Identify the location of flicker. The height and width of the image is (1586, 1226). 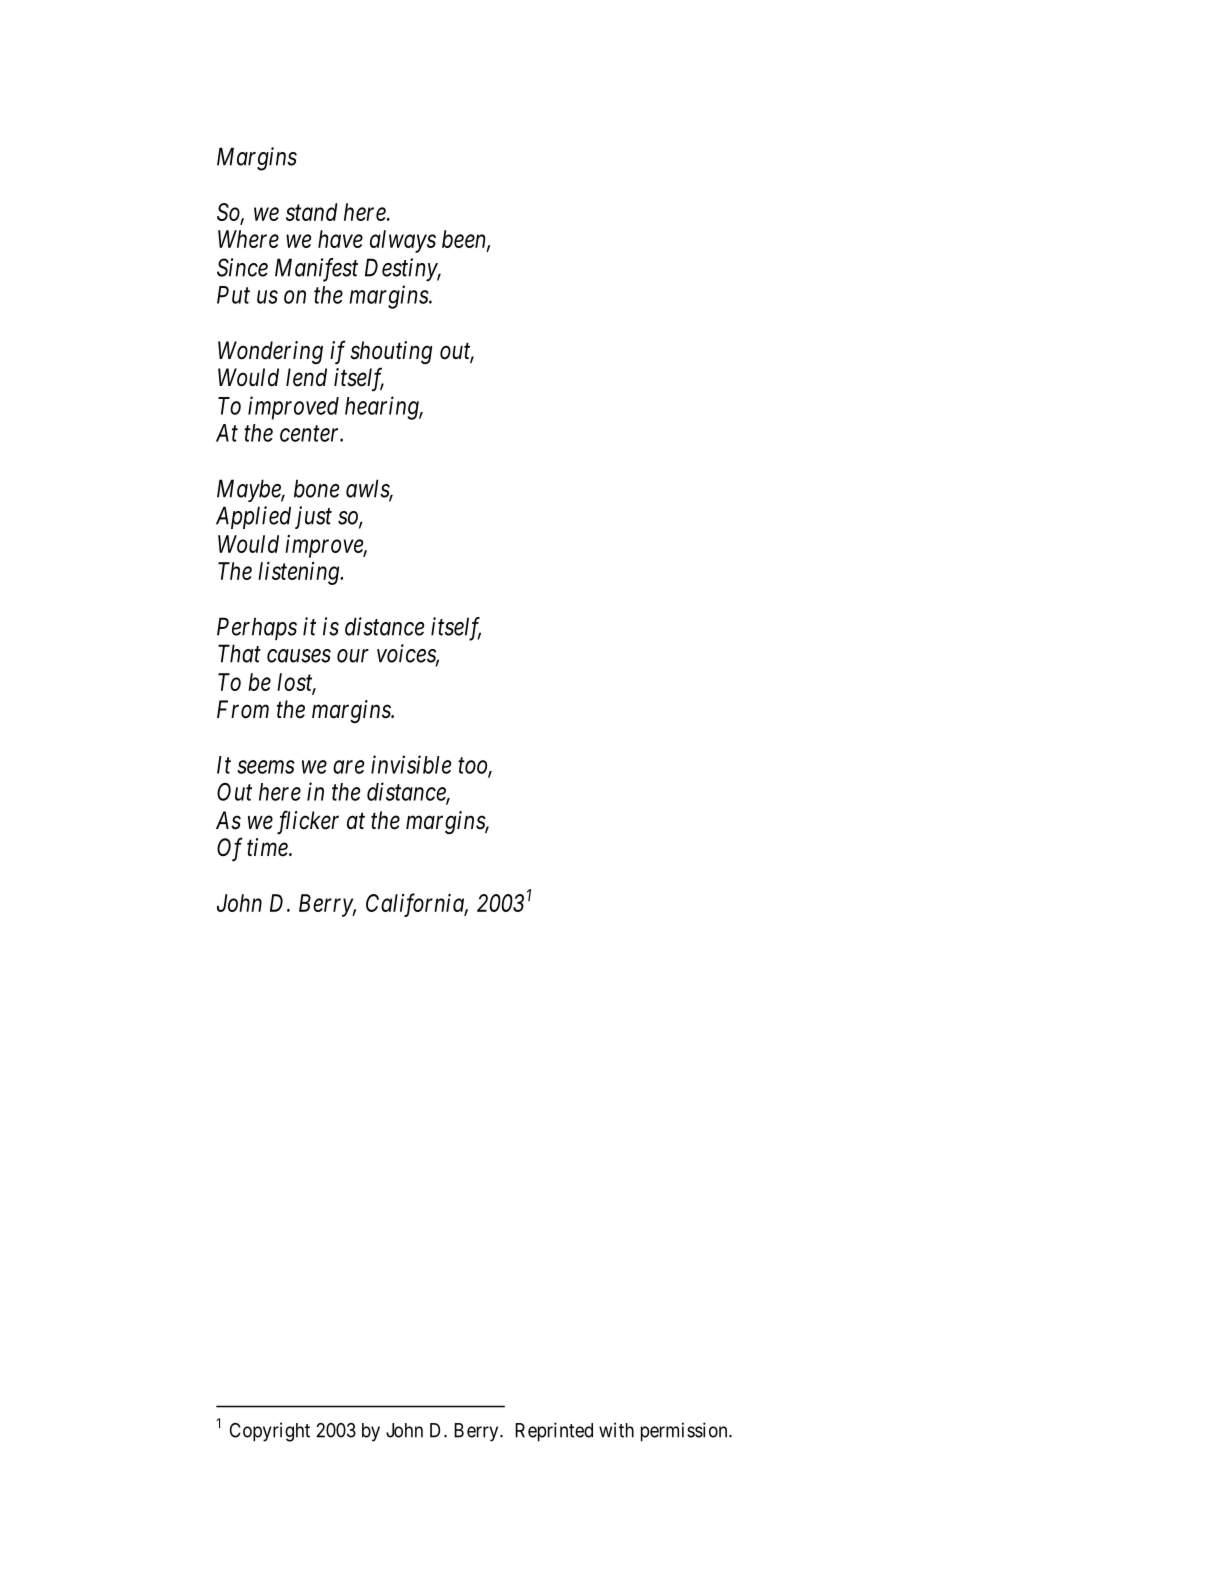
(308, 822).
